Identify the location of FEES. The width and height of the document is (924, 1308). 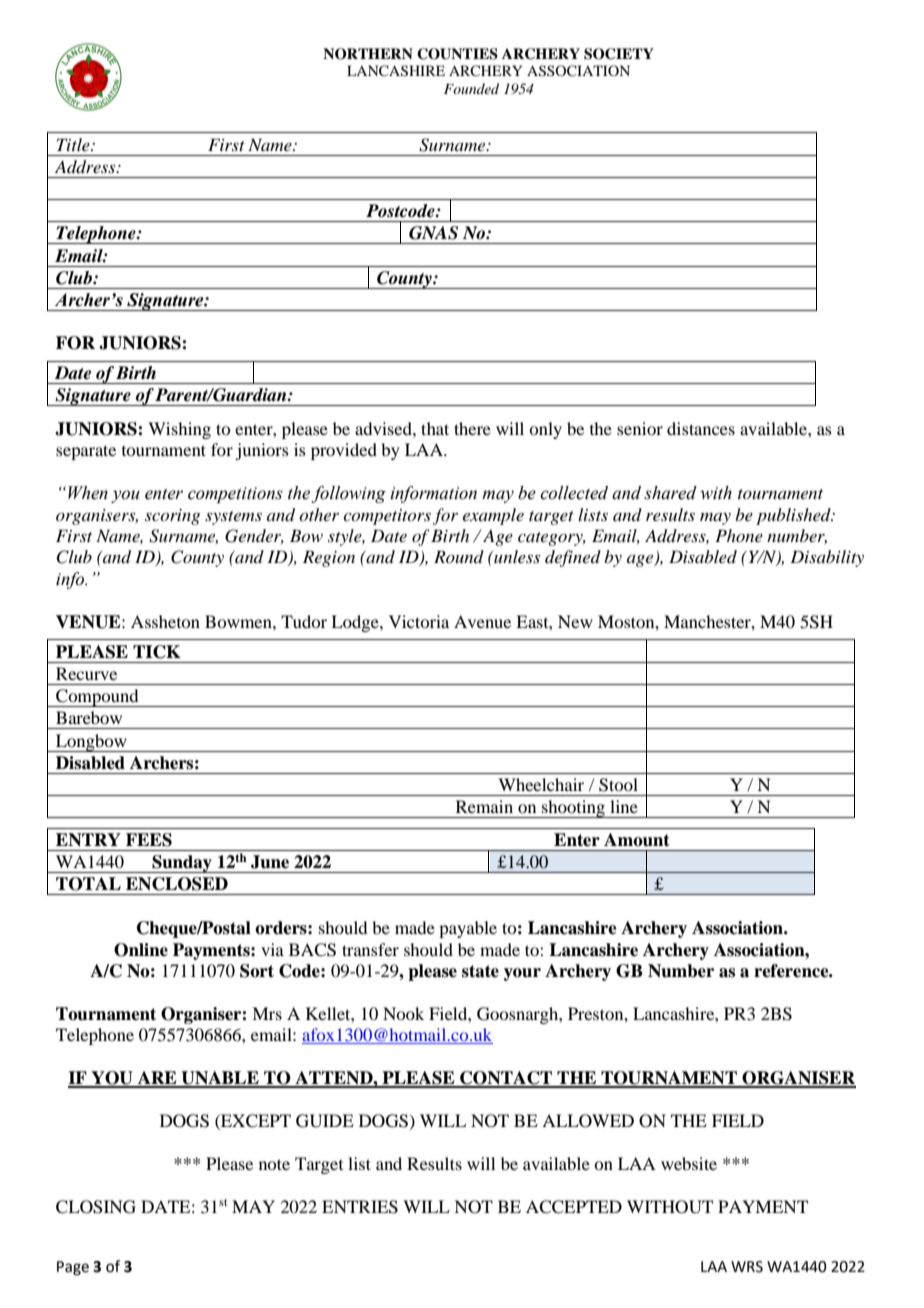
(149, 840).
